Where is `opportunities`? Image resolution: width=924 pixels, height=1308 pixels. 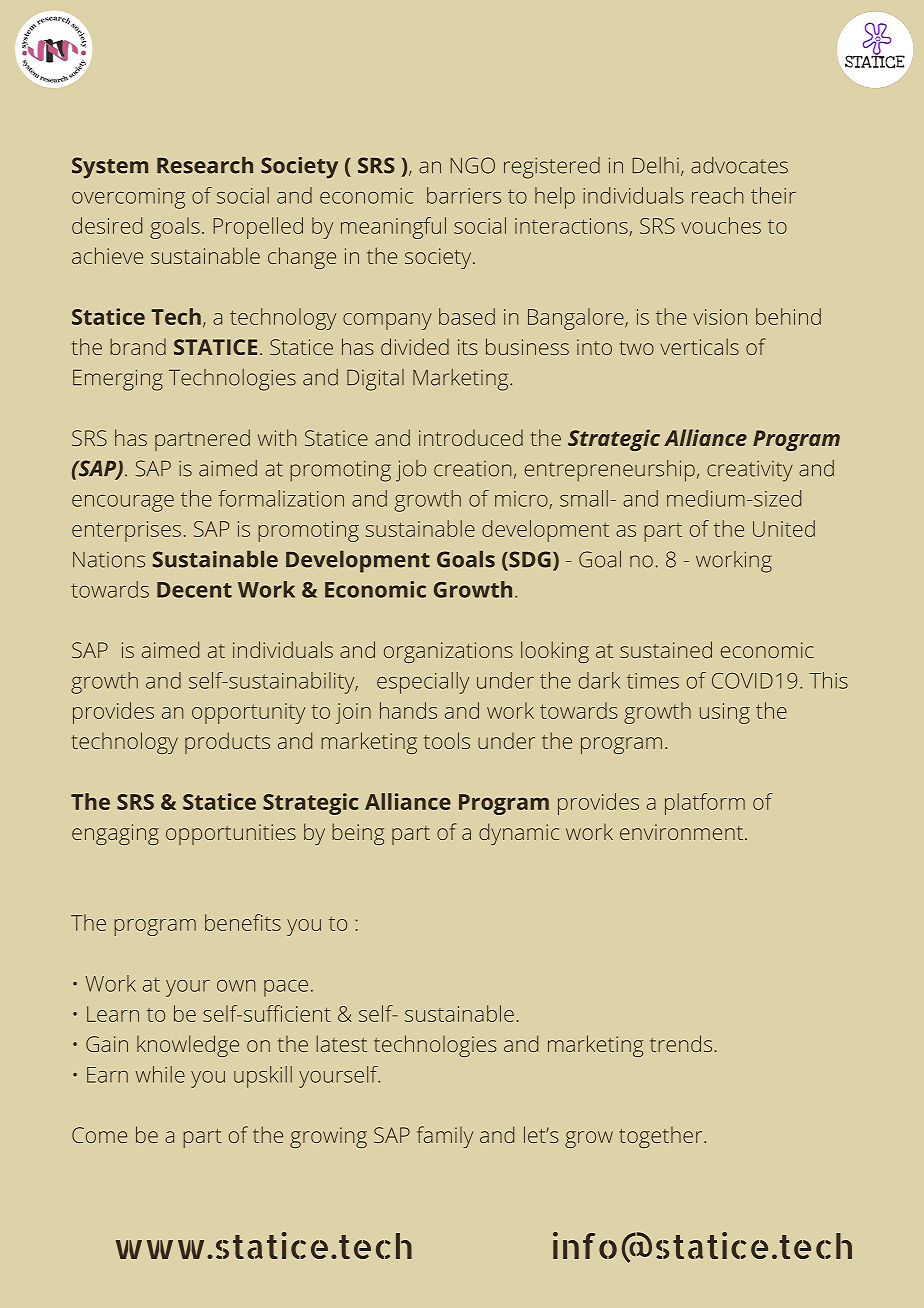
opportunities is located at coordinates (231, 834).
